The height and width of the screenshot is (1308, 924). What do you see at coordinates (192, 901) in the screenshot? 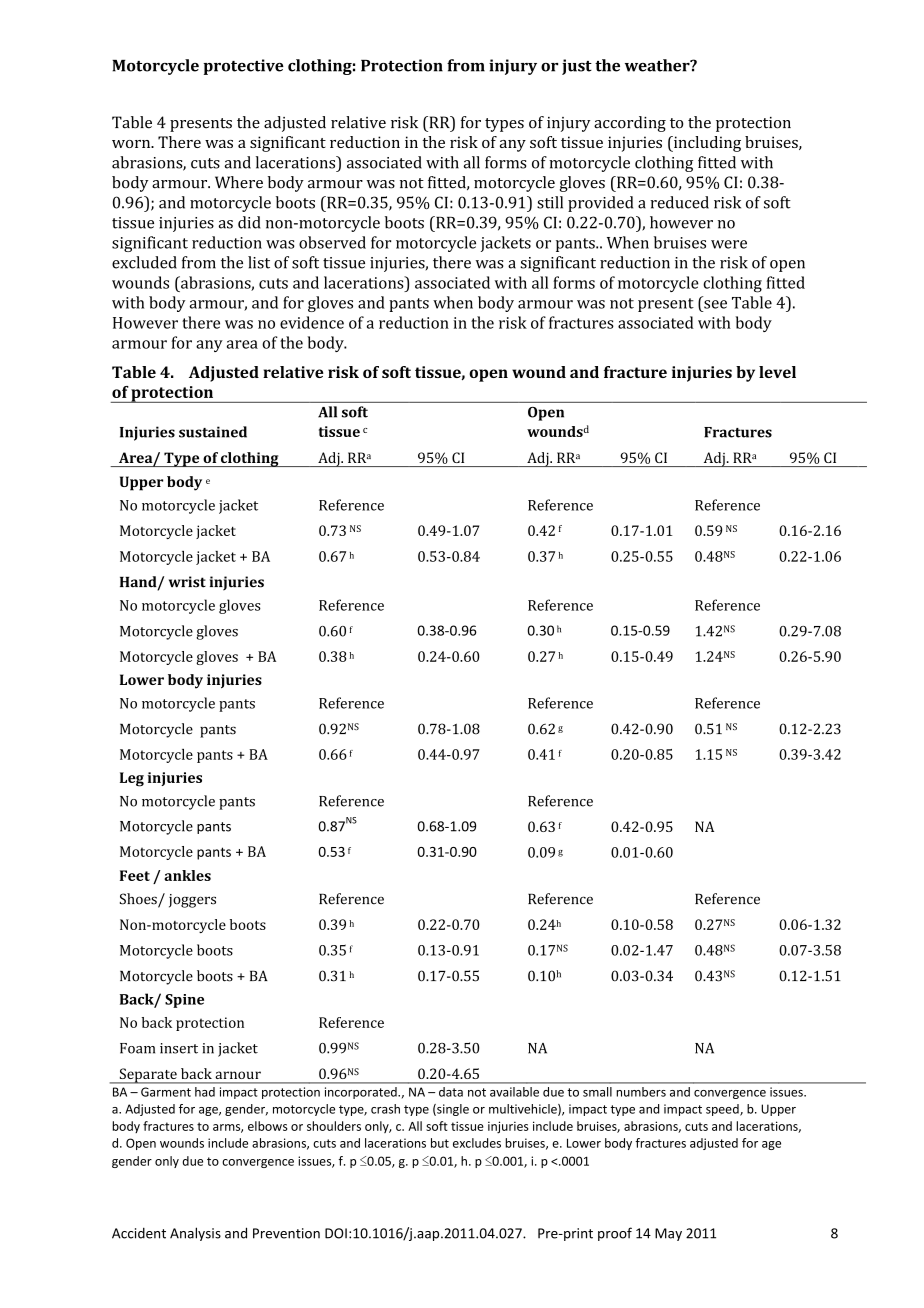
I see `joggers` at bounding box center [192, 901].
